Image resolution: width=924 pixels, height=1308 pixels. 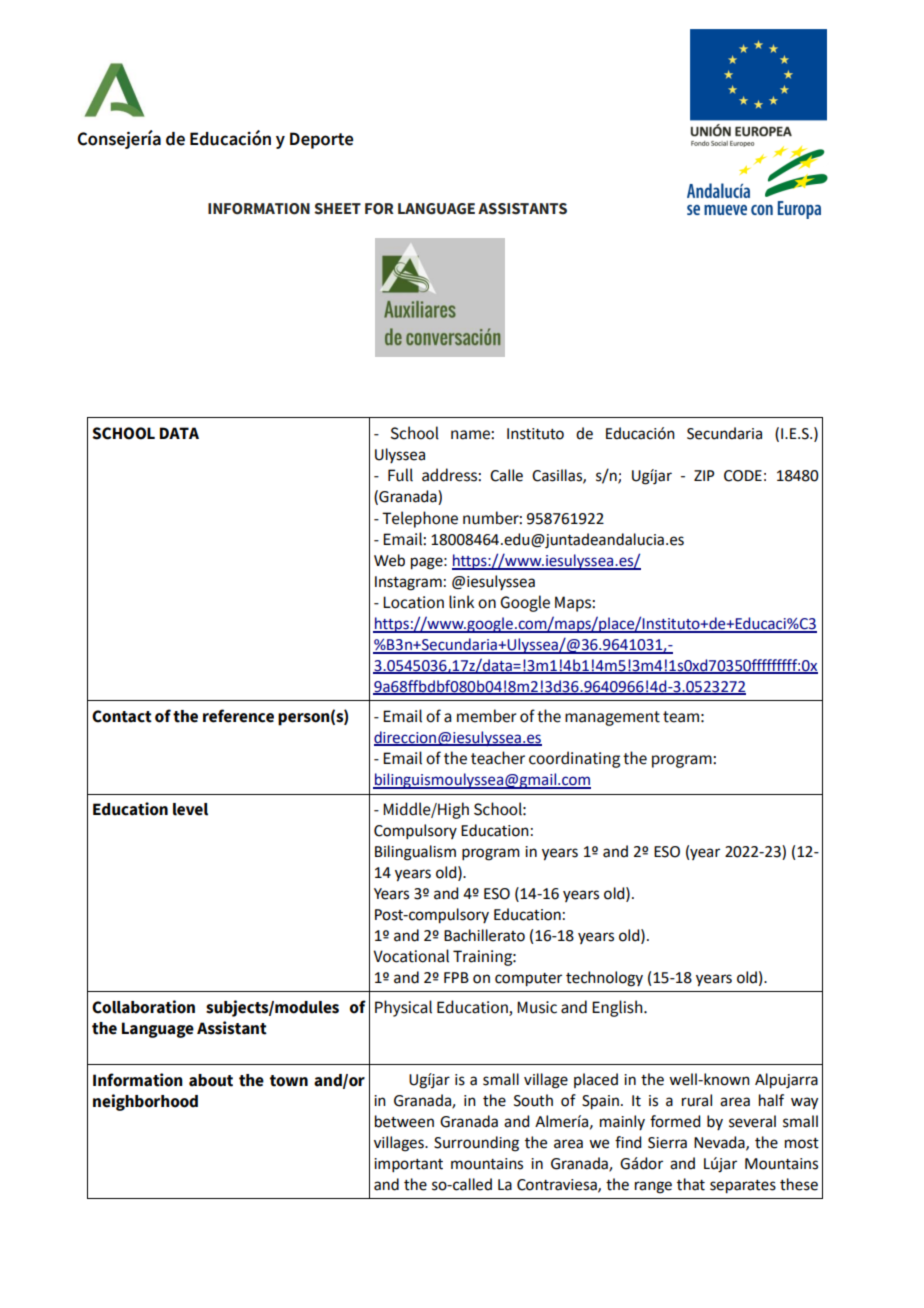 What do you see at coordinates (400, 475) in the screenshot?
I see `Full` at bounding box center [400, 475].
